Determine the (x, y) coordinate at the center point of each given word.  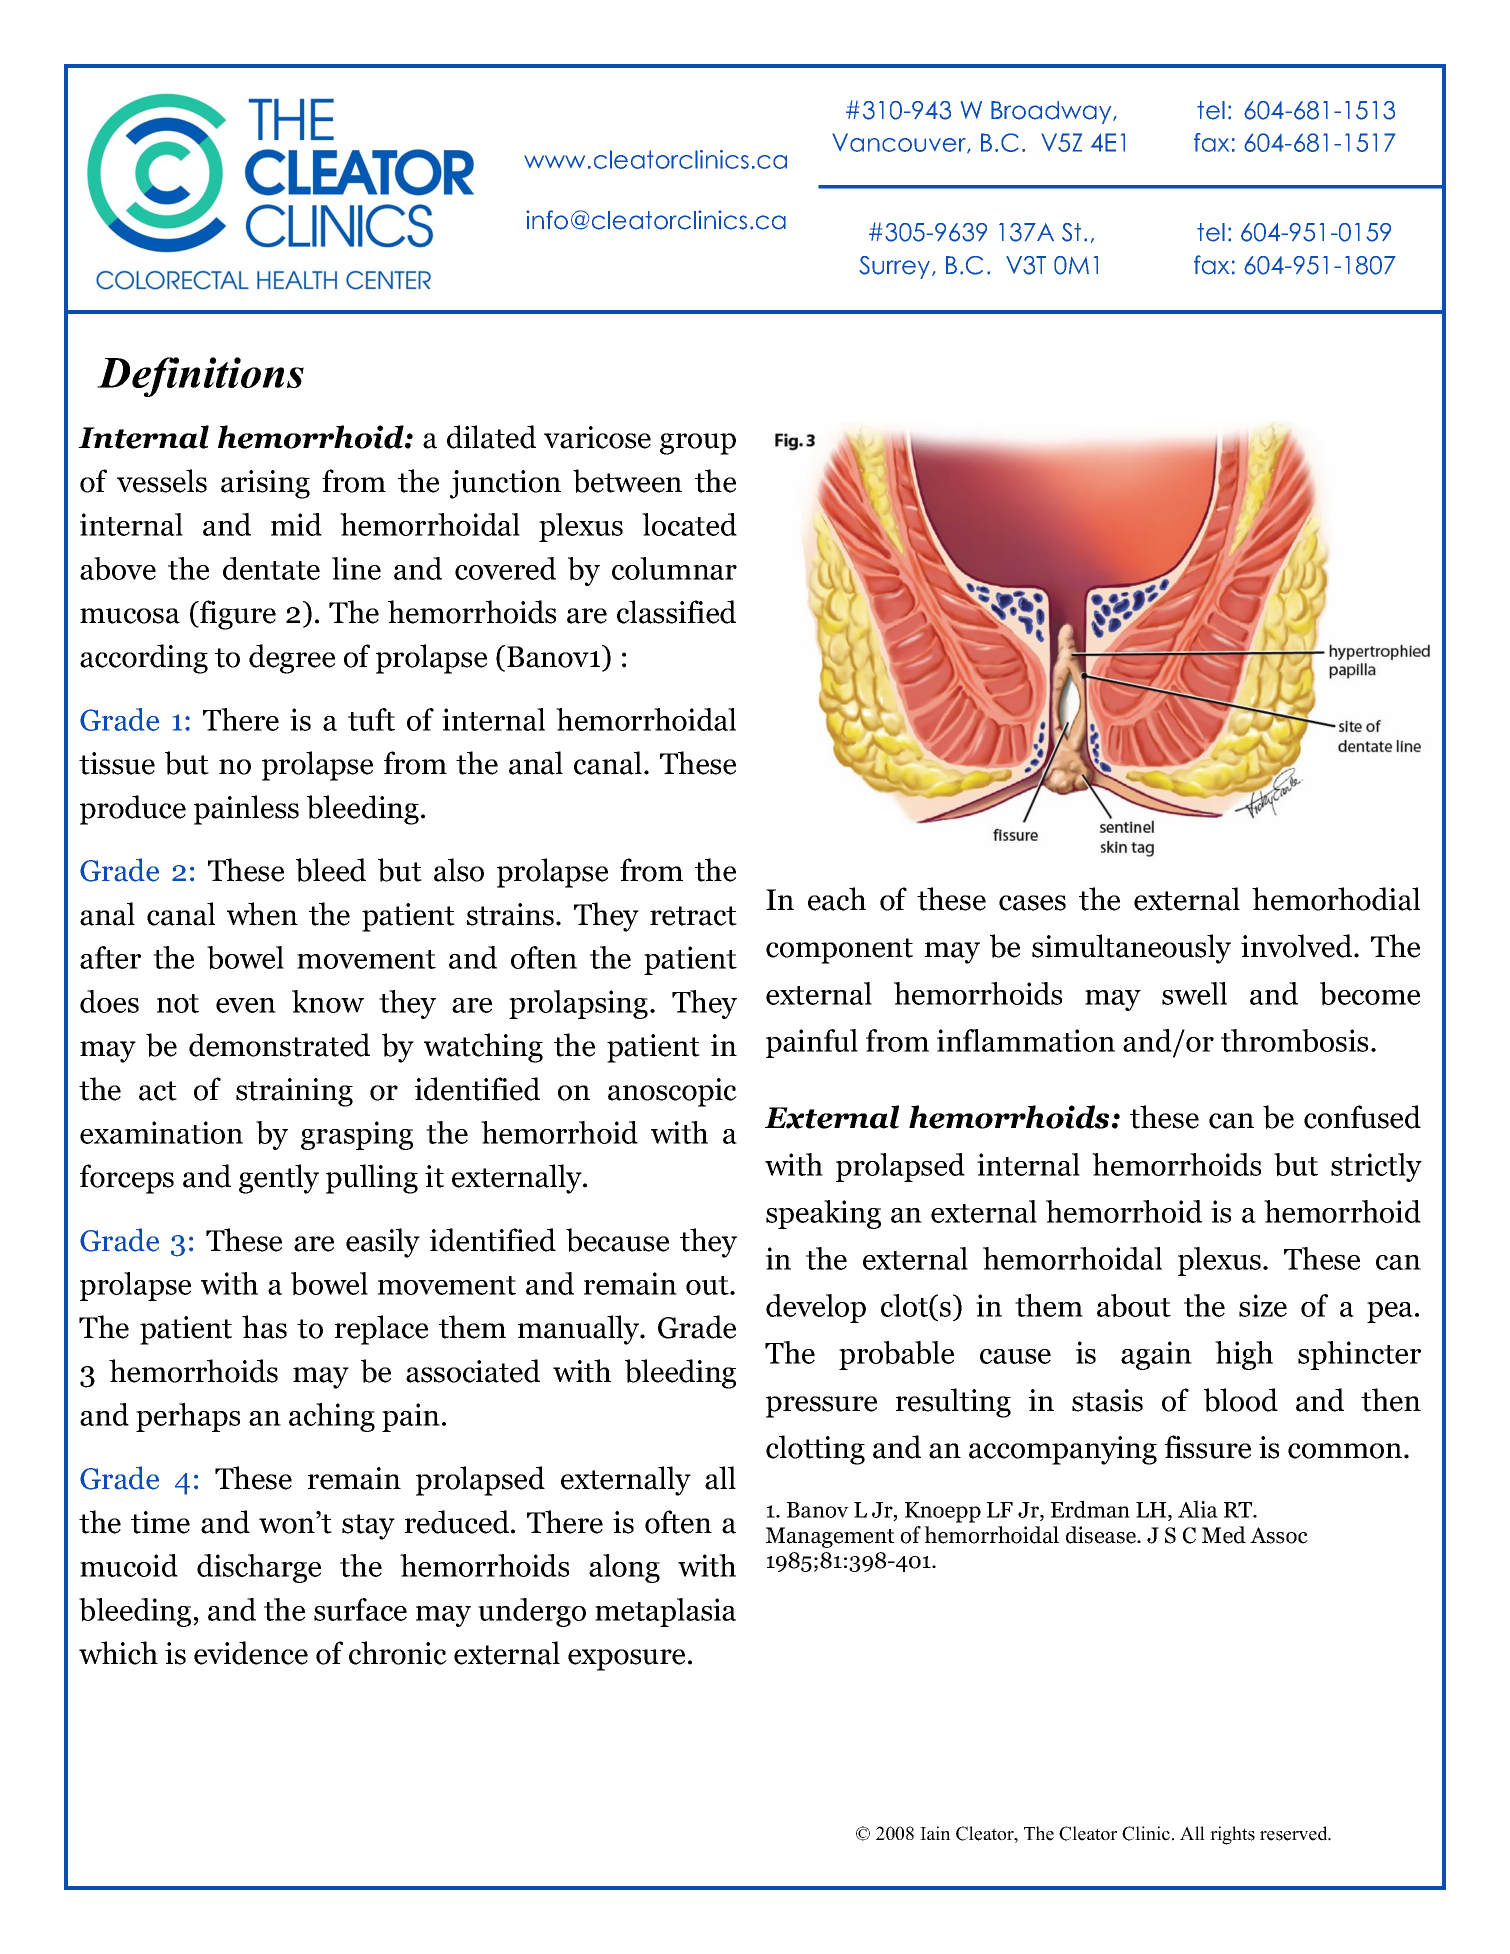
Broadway (1052, 112)
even (246, 1005)
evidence (251, 1653)
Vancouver (900, 143)
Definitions (200, 377)
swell (1194, 993)
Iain (935, 1833)
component (839, 951)
